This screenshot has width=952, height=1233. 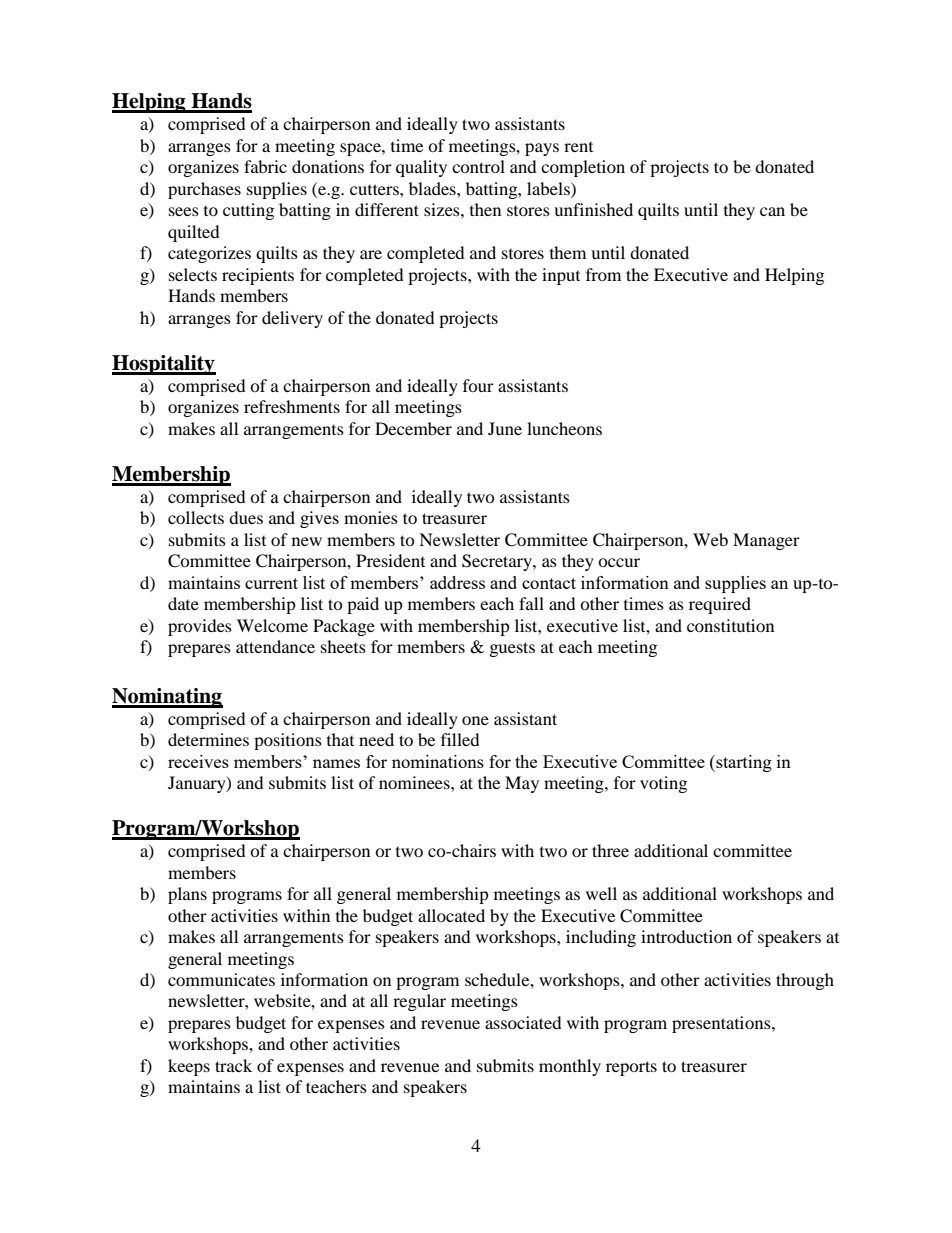 What do you see at coordinates (292, 406) in the screenshot?
I see `refreshments` at bounding box center [292, 406].
